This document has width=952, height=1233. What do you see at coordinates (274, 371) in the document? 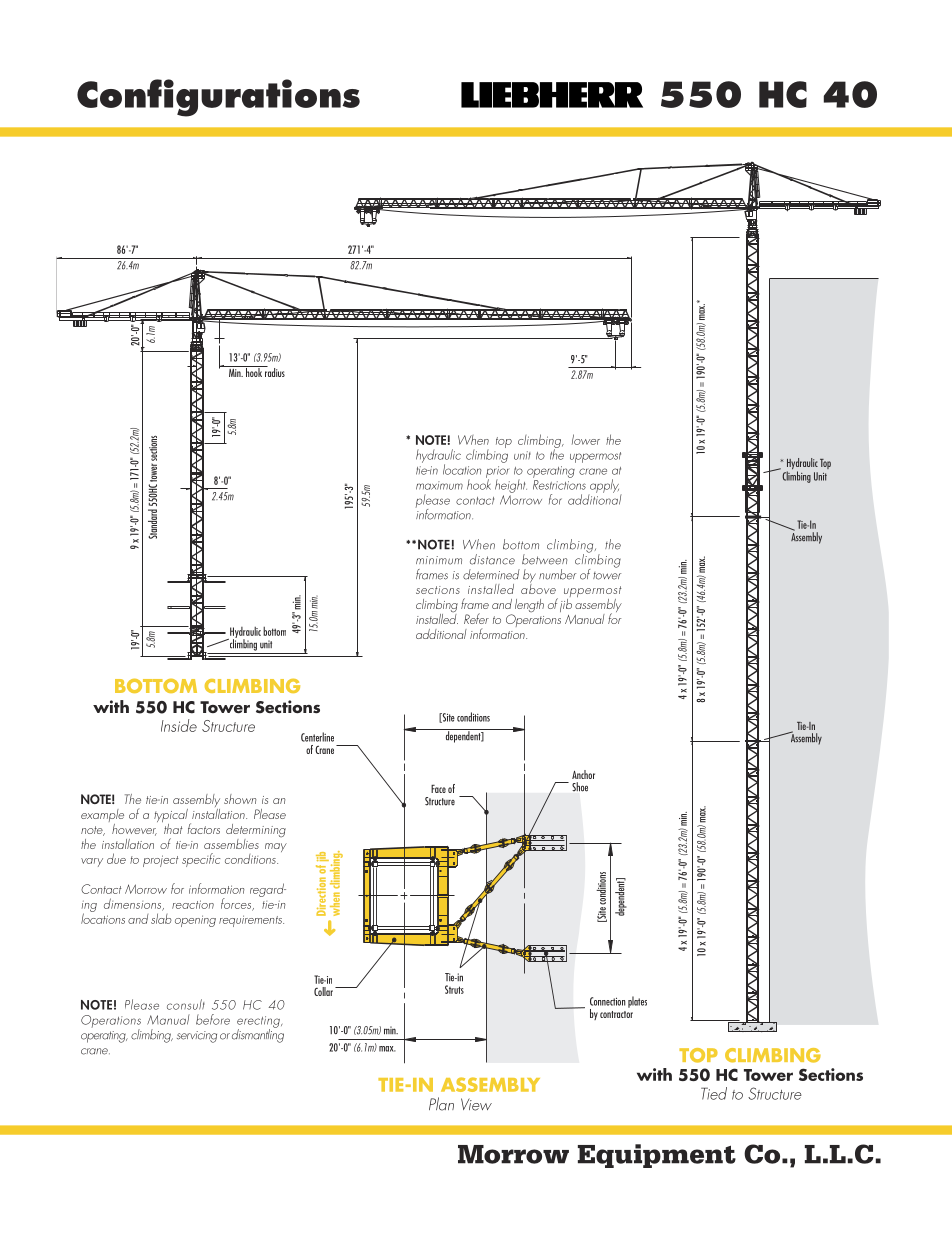
I see `radius` at bounding box center [274, 371].
